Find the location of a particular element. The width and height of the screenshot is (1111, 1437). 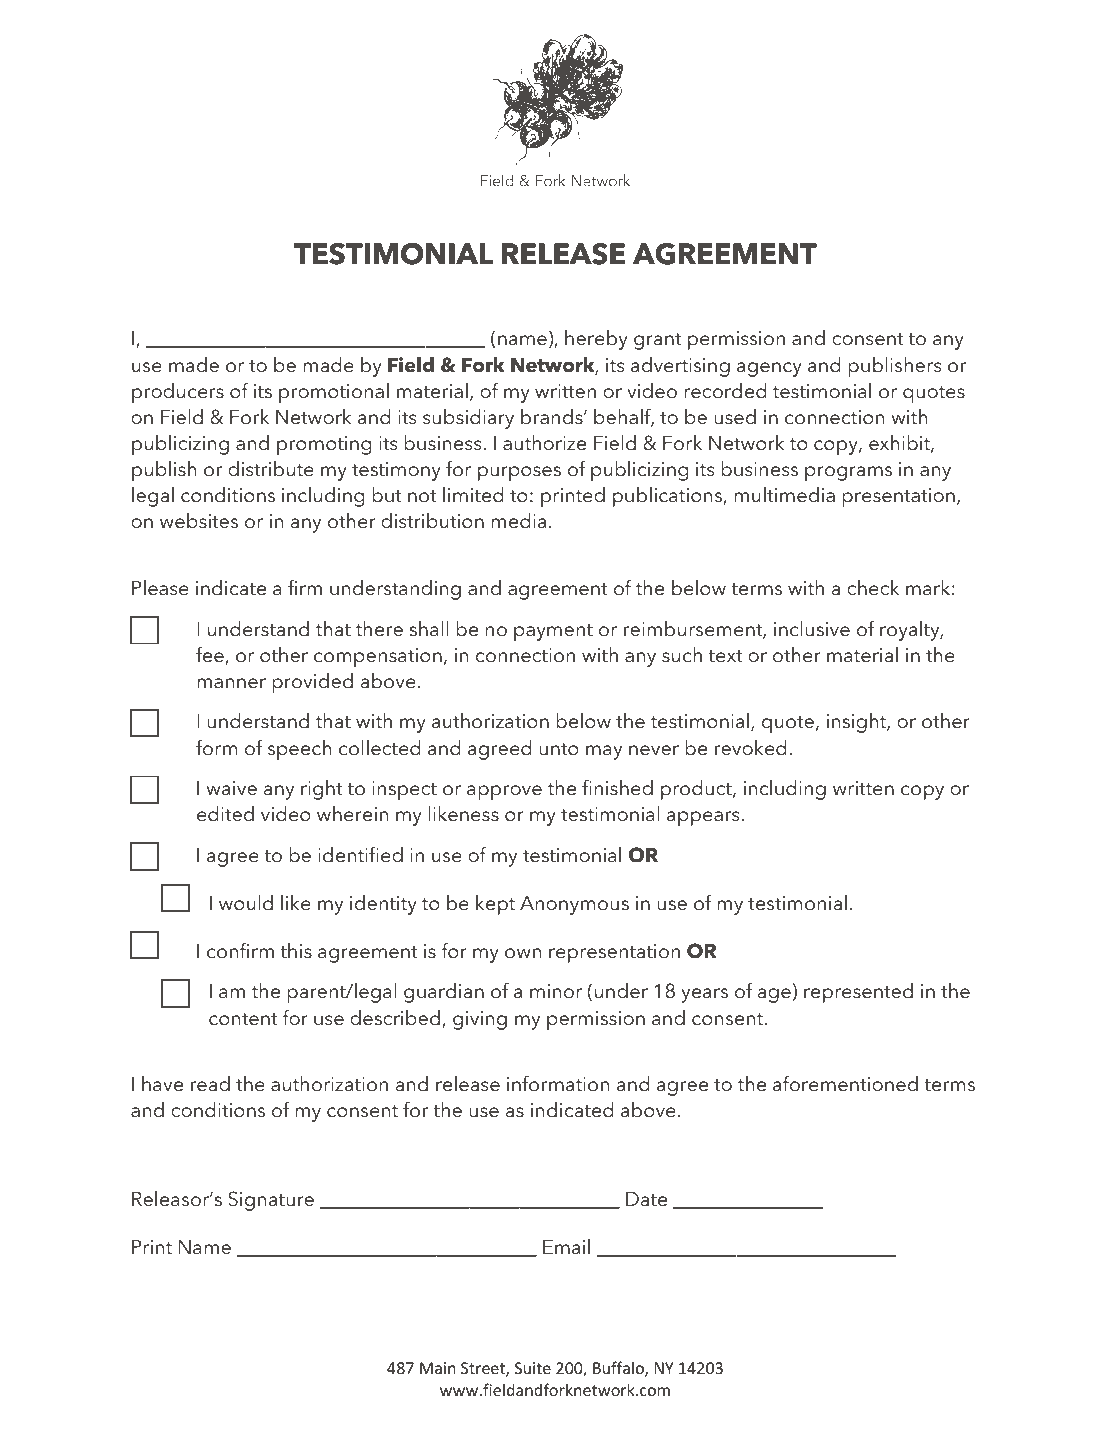

brands is located at coordinates (553, 417).
